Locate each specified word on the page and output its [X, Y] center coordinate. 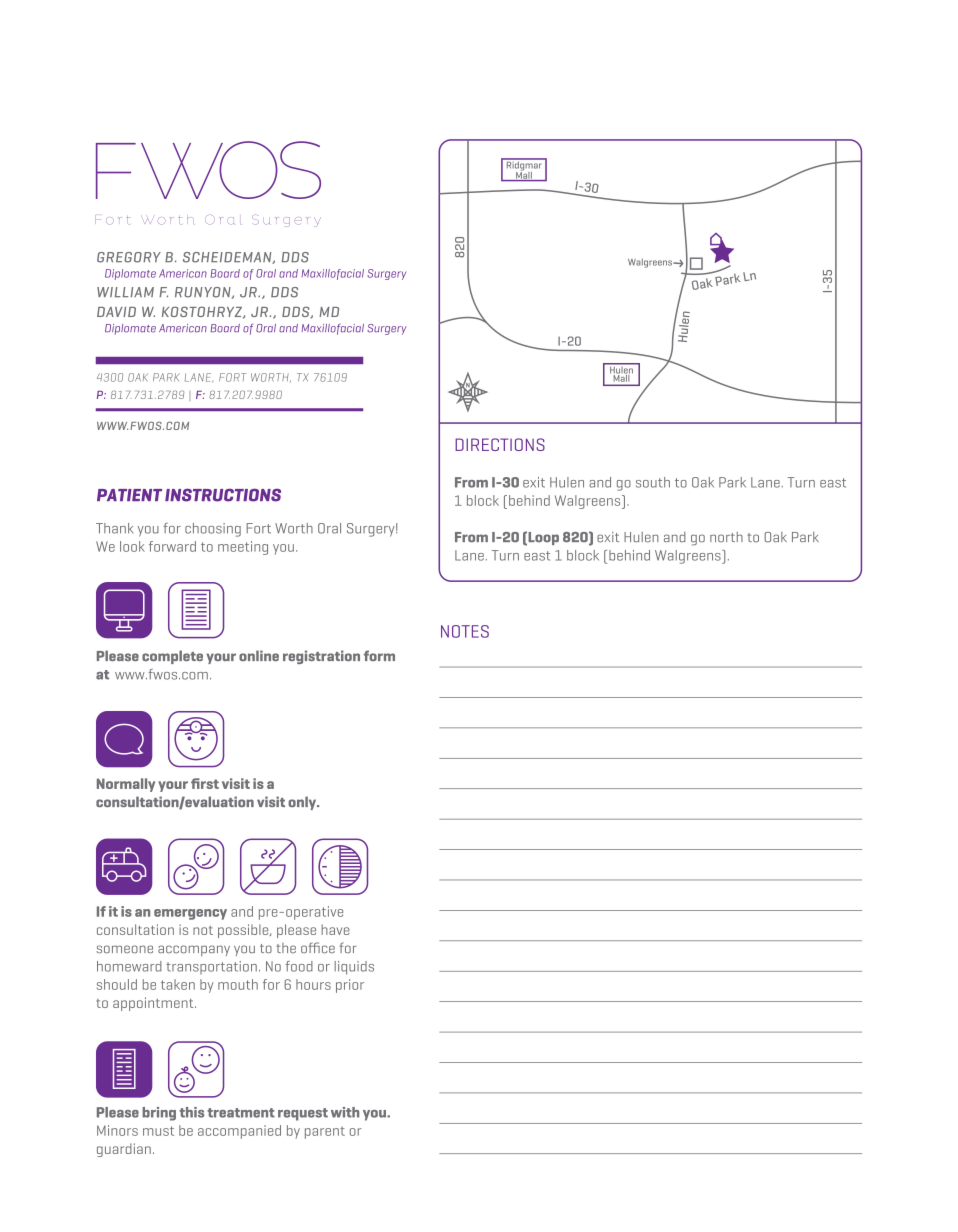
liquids [354, 968]
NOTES [465, 631]
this [191, 1112]
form [379, 655]
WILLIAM [125, 292]
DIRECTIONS [500, 444]
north [726, 537]
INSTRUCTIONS [223, 495]
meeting [243, 548]
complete [172, 657]
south [653, 482]
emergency [190, 914]
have [335, 929]
